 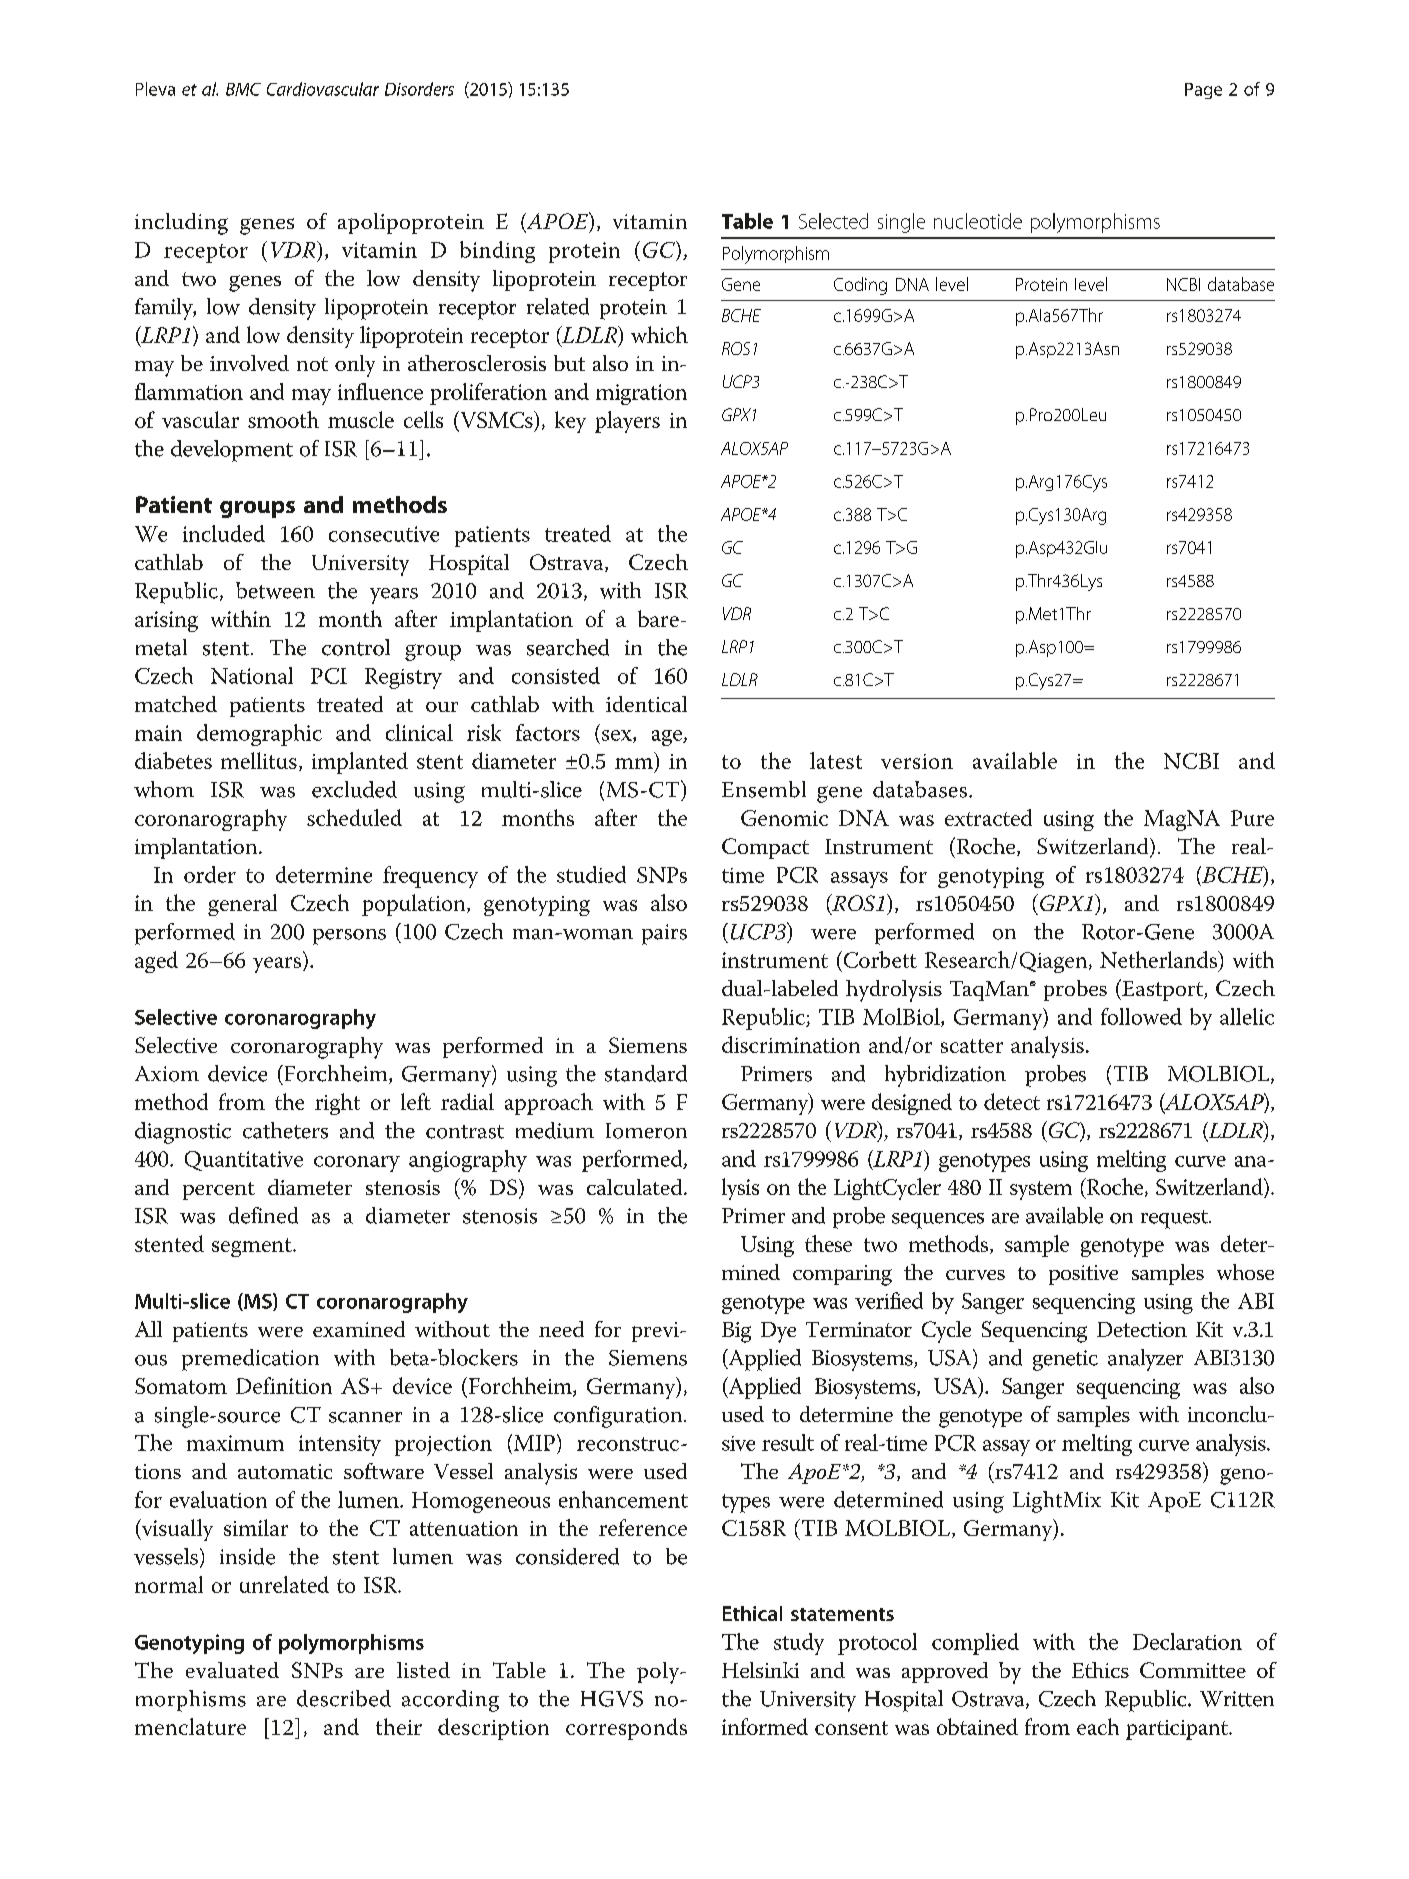 What do you see at coordinates (253, 1247) in the page?
I see `segment` at bounding box center [253, 1247].
